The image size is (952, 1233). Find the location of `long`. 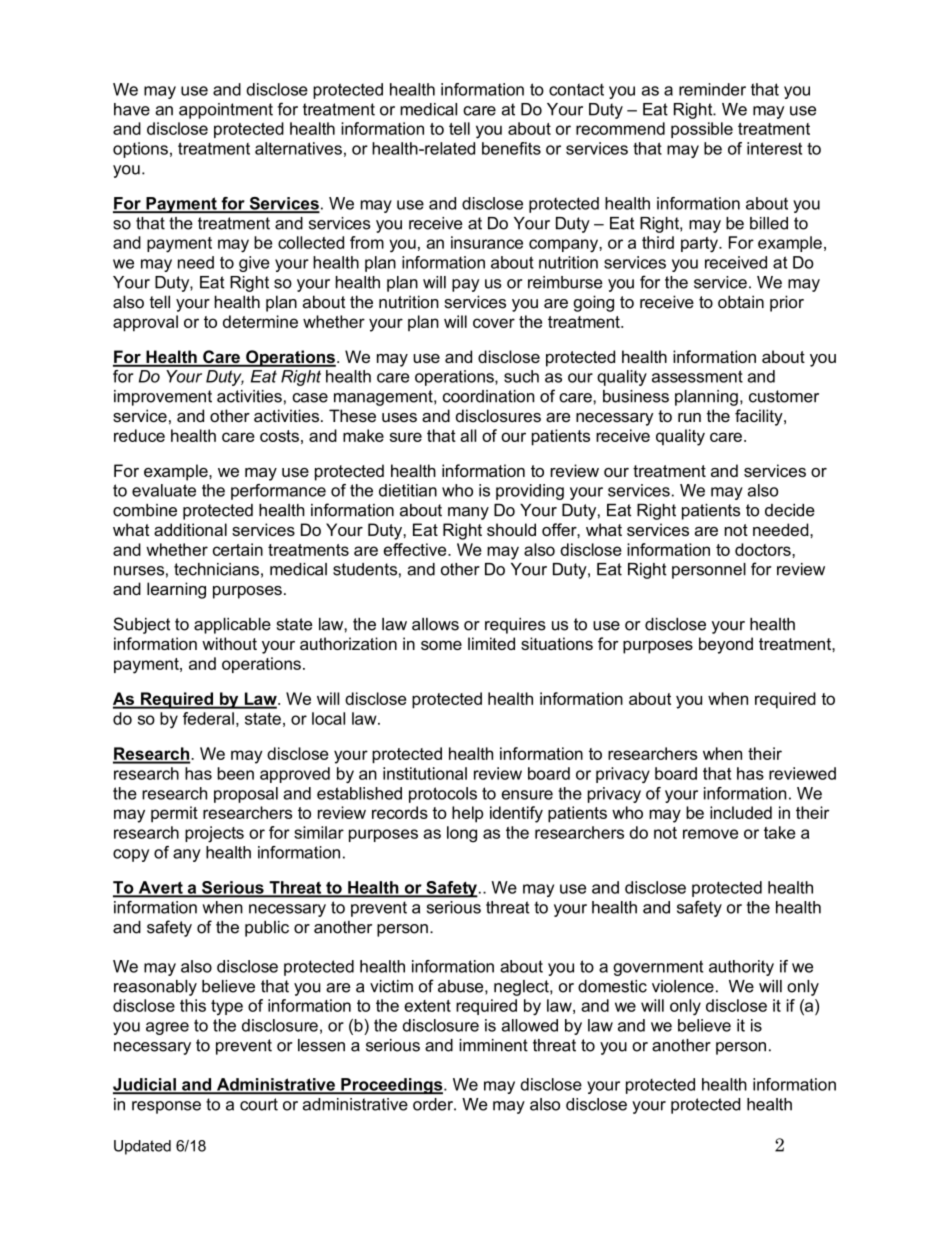

long is located at coordinates (462, 834).
